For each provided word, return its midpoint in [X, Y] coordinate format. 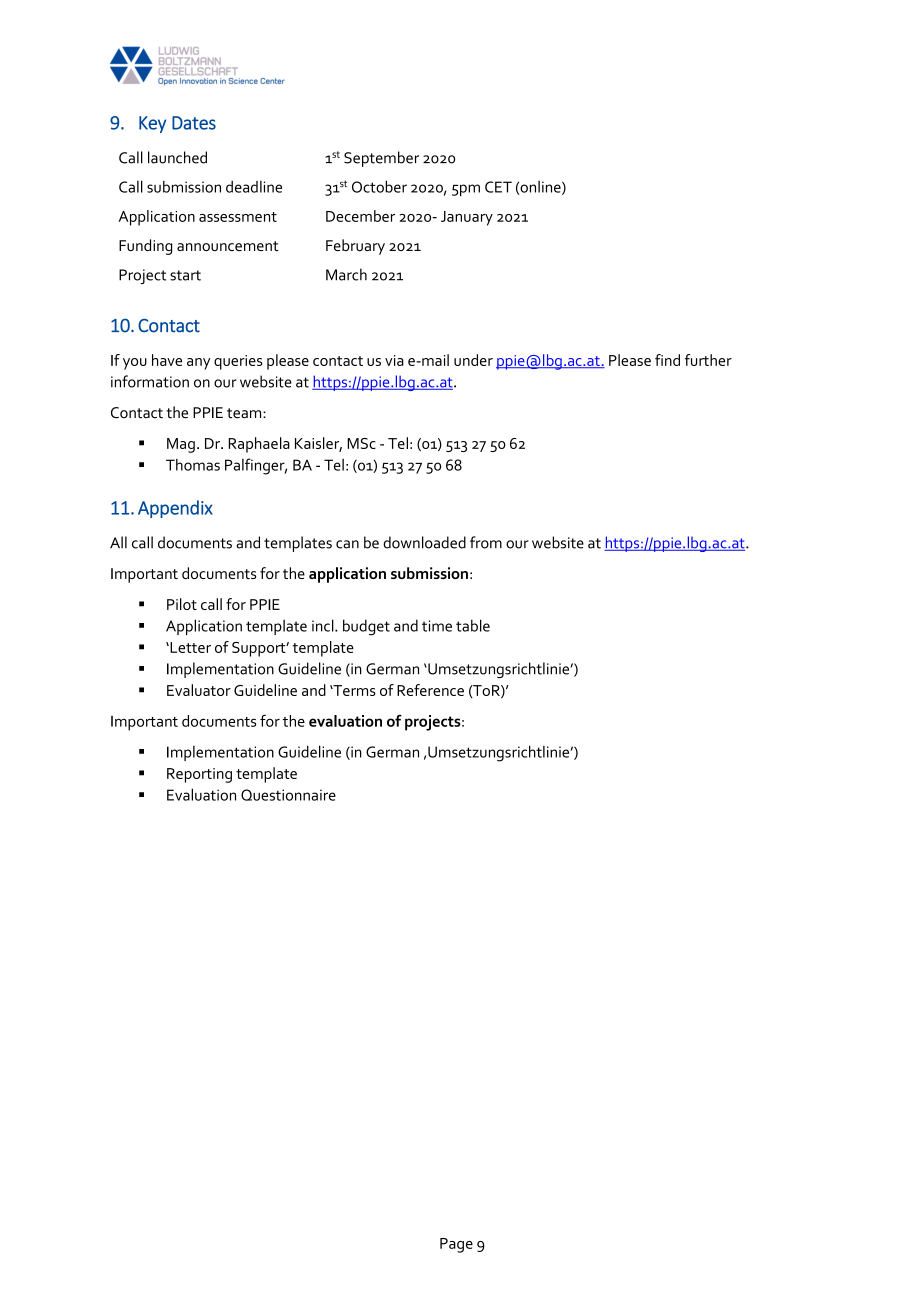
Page [456, 1245]
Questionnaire [288, 795]
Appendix [175, 509]
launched [177, 157]
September [381, 159]
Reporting [199, 775]
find [667, 360]
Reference [430, 690]
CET [498, 187]
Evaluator [199, 690]
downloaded [424, 542]
